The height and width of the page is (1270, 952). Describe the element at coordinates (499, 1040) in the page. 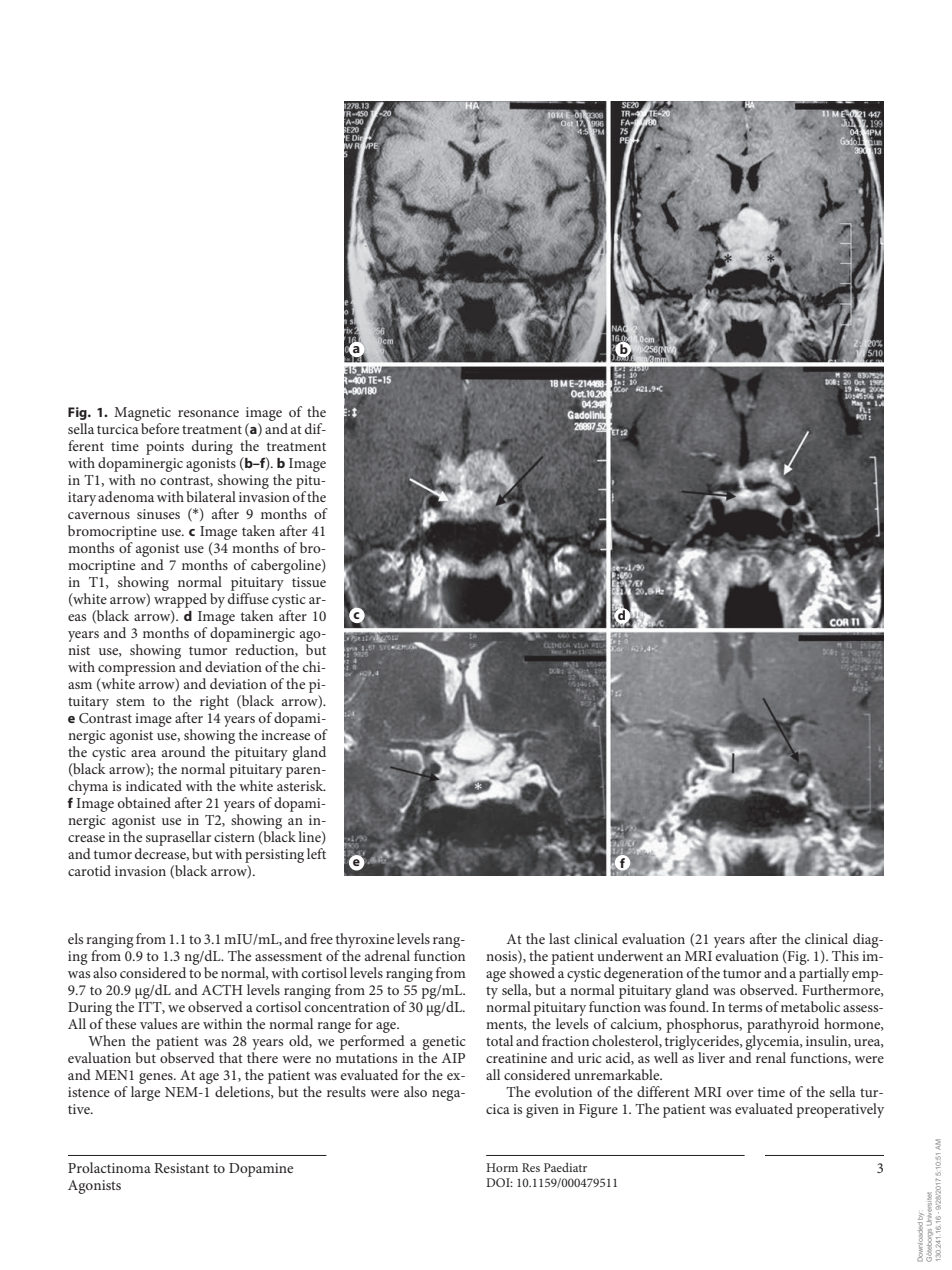

I see `total` at that location.
